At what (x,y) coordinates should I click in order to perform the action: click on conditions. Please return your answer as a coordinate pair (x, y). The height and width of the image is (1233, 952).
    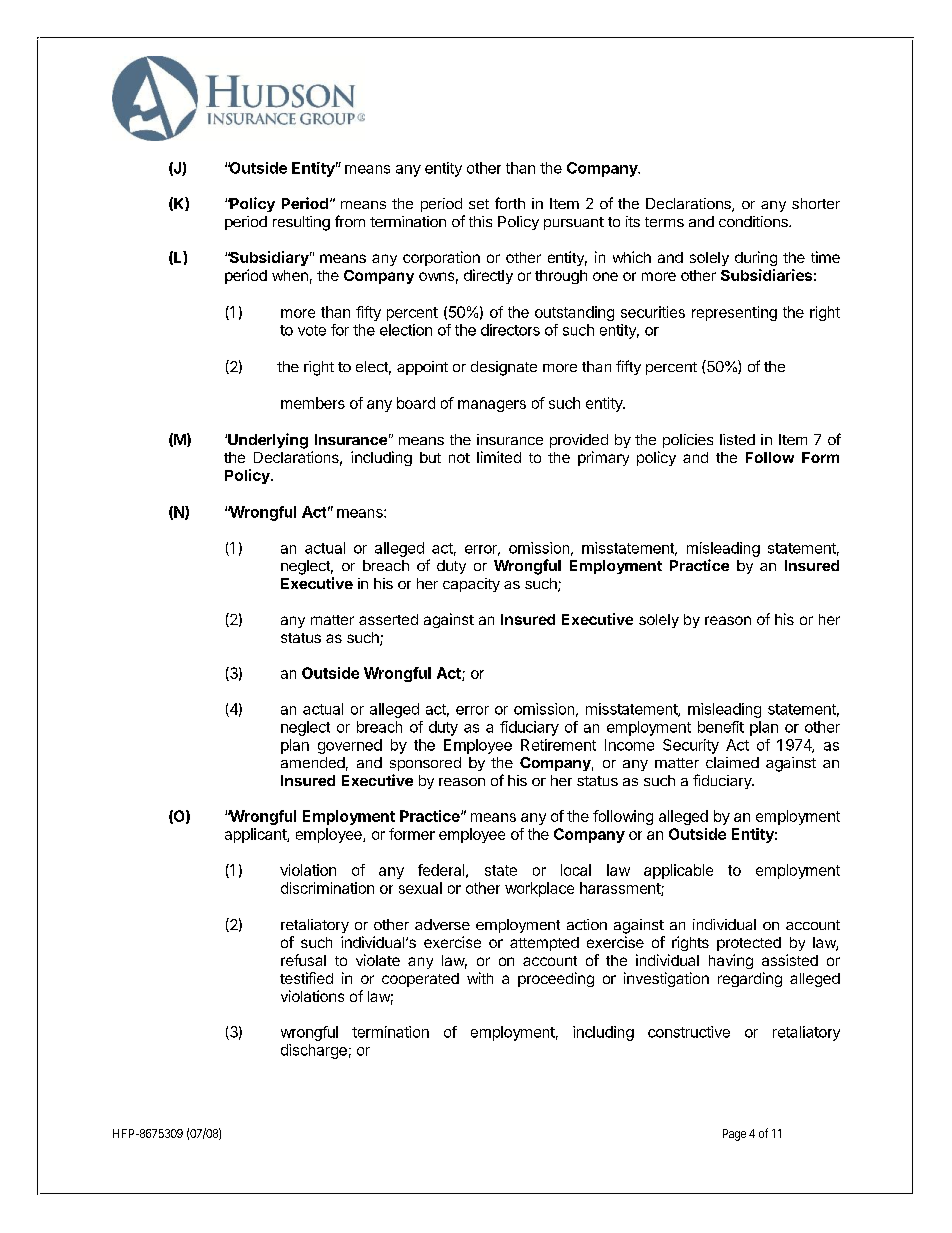
    Looking at the image, I should click on (754, 221).
